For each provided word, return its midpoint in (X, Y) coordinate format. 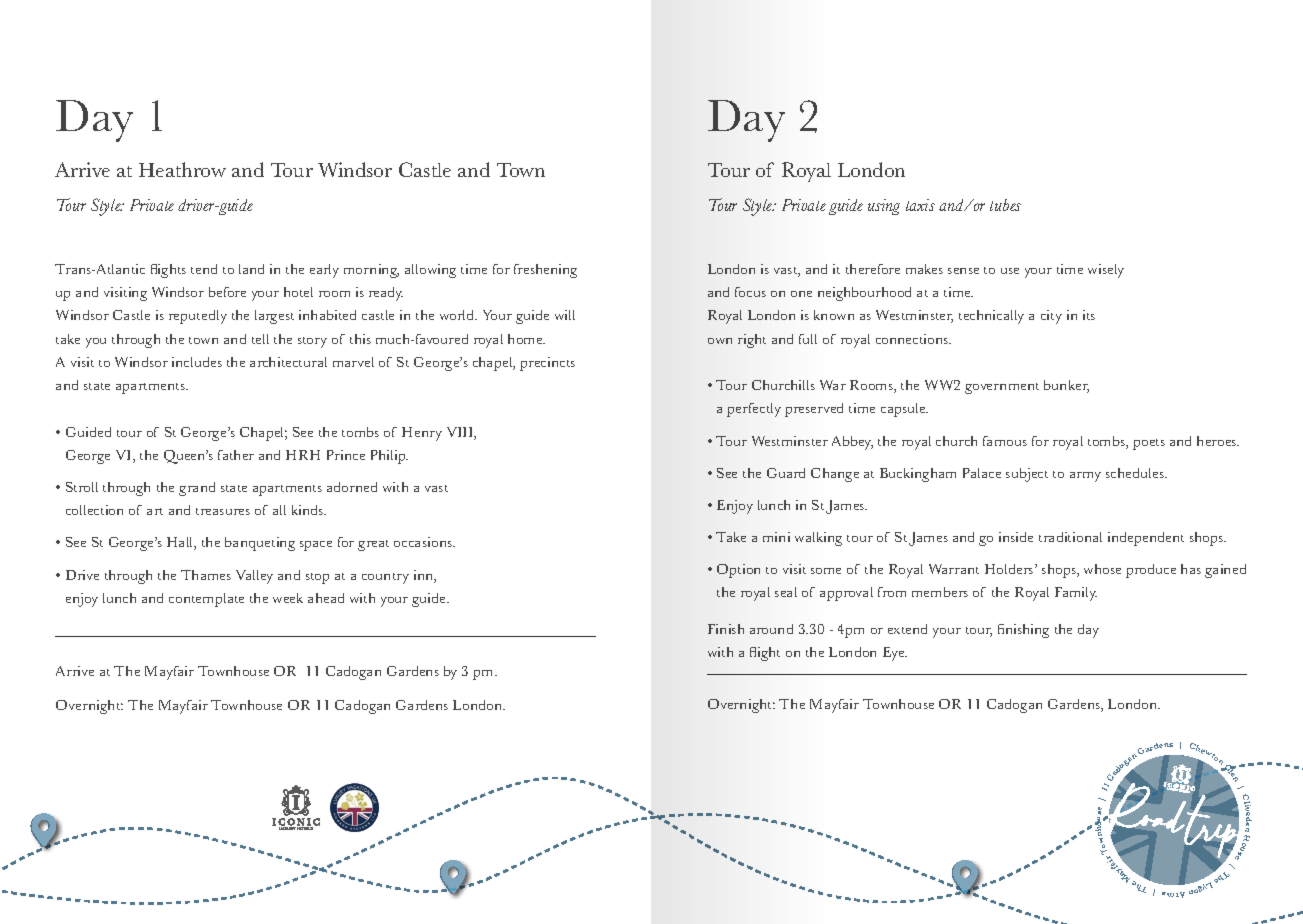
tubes (1005, 205)
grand (197, 489)
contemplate (206, 600)
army (1085, 477)
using (884, 207)
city (1051, 317)
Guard (786, 473)
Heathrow (182, 169)
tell (260, 339)
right (752, 341)
